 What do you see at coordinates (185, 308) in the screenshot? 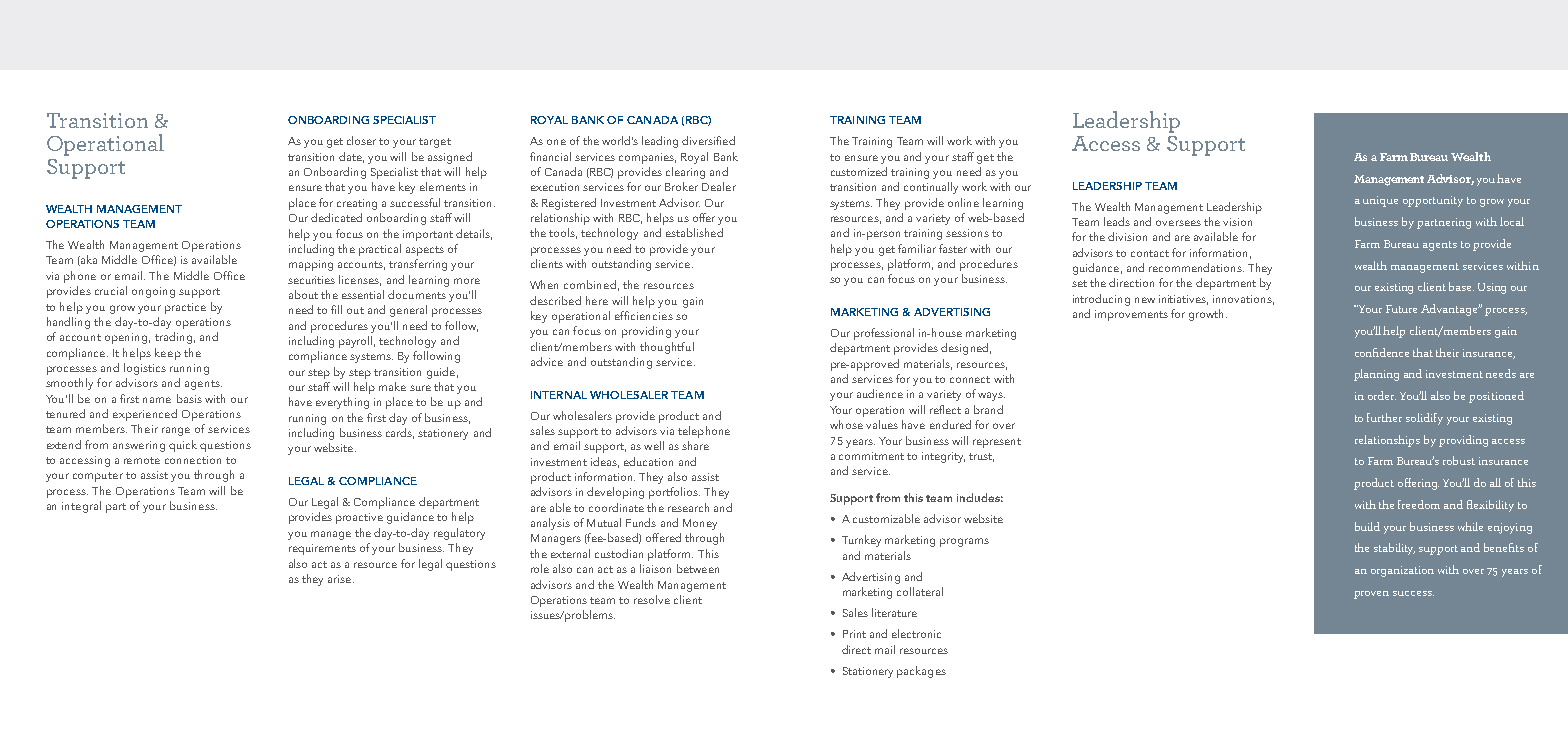
I see `practice` at bounding box center [185, 308].
